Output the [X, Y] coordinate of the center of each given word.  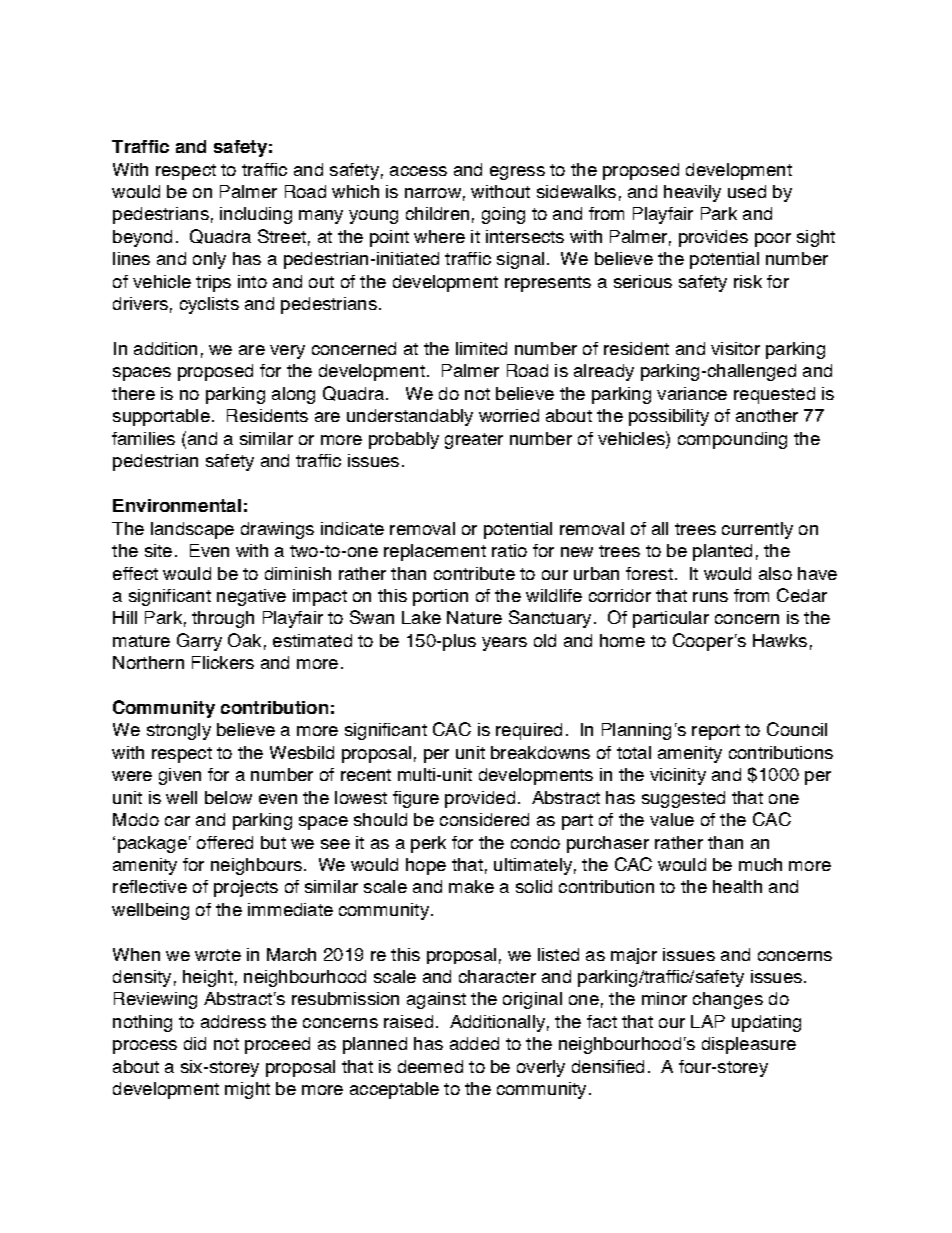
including [256, 215]
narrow [433, 193]
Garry [199, 642]
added [474, 1043]
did [195, 1043]
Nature [474, 617]
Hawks [780, 640]
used [747, 191]
